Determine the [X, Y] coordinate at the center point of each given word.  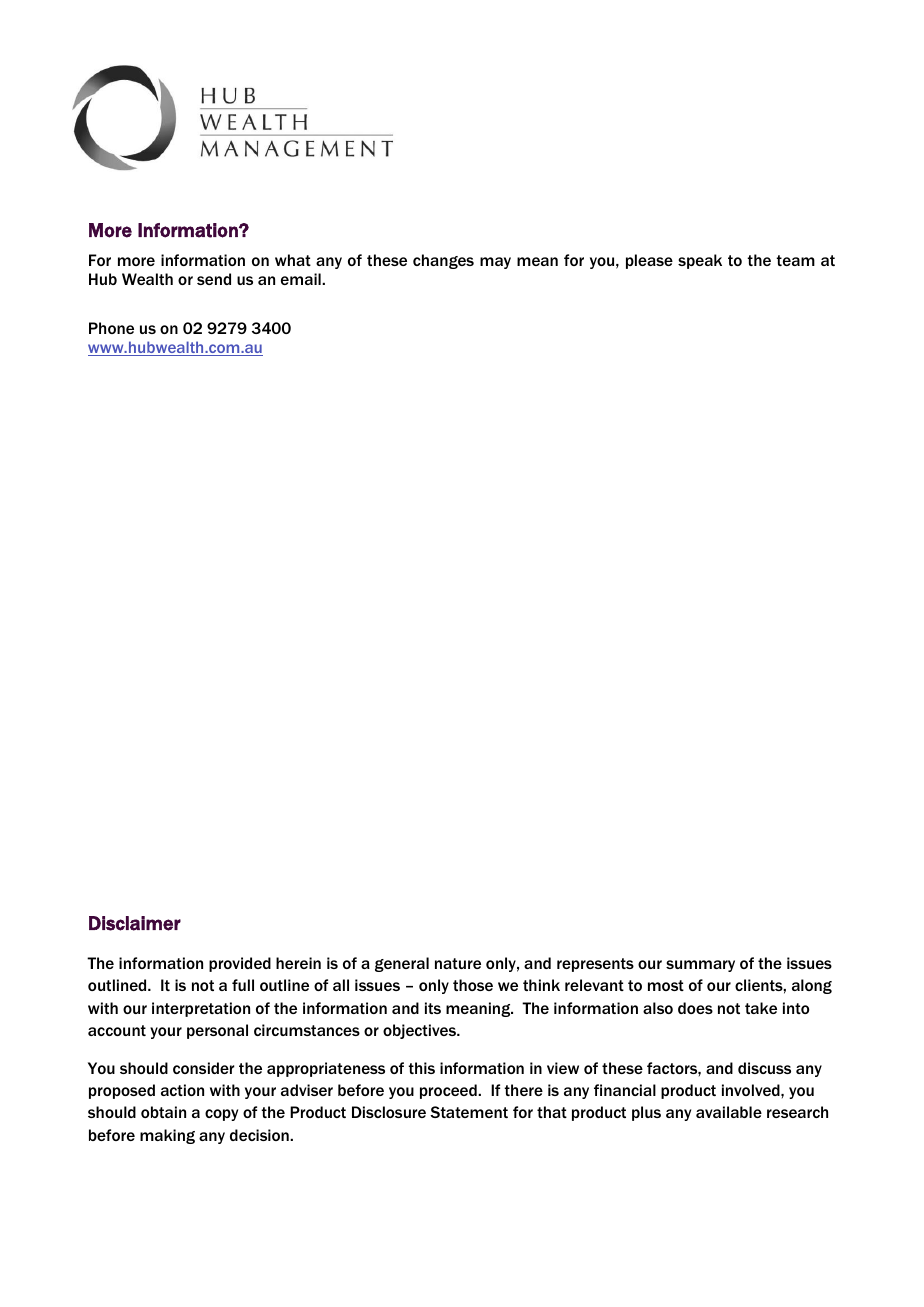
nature [458, 963]
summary [700, 966]
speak [700, 261]
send [214, 279]
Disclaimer [135, 923]
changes [443, 261]
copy [221, 1115]
